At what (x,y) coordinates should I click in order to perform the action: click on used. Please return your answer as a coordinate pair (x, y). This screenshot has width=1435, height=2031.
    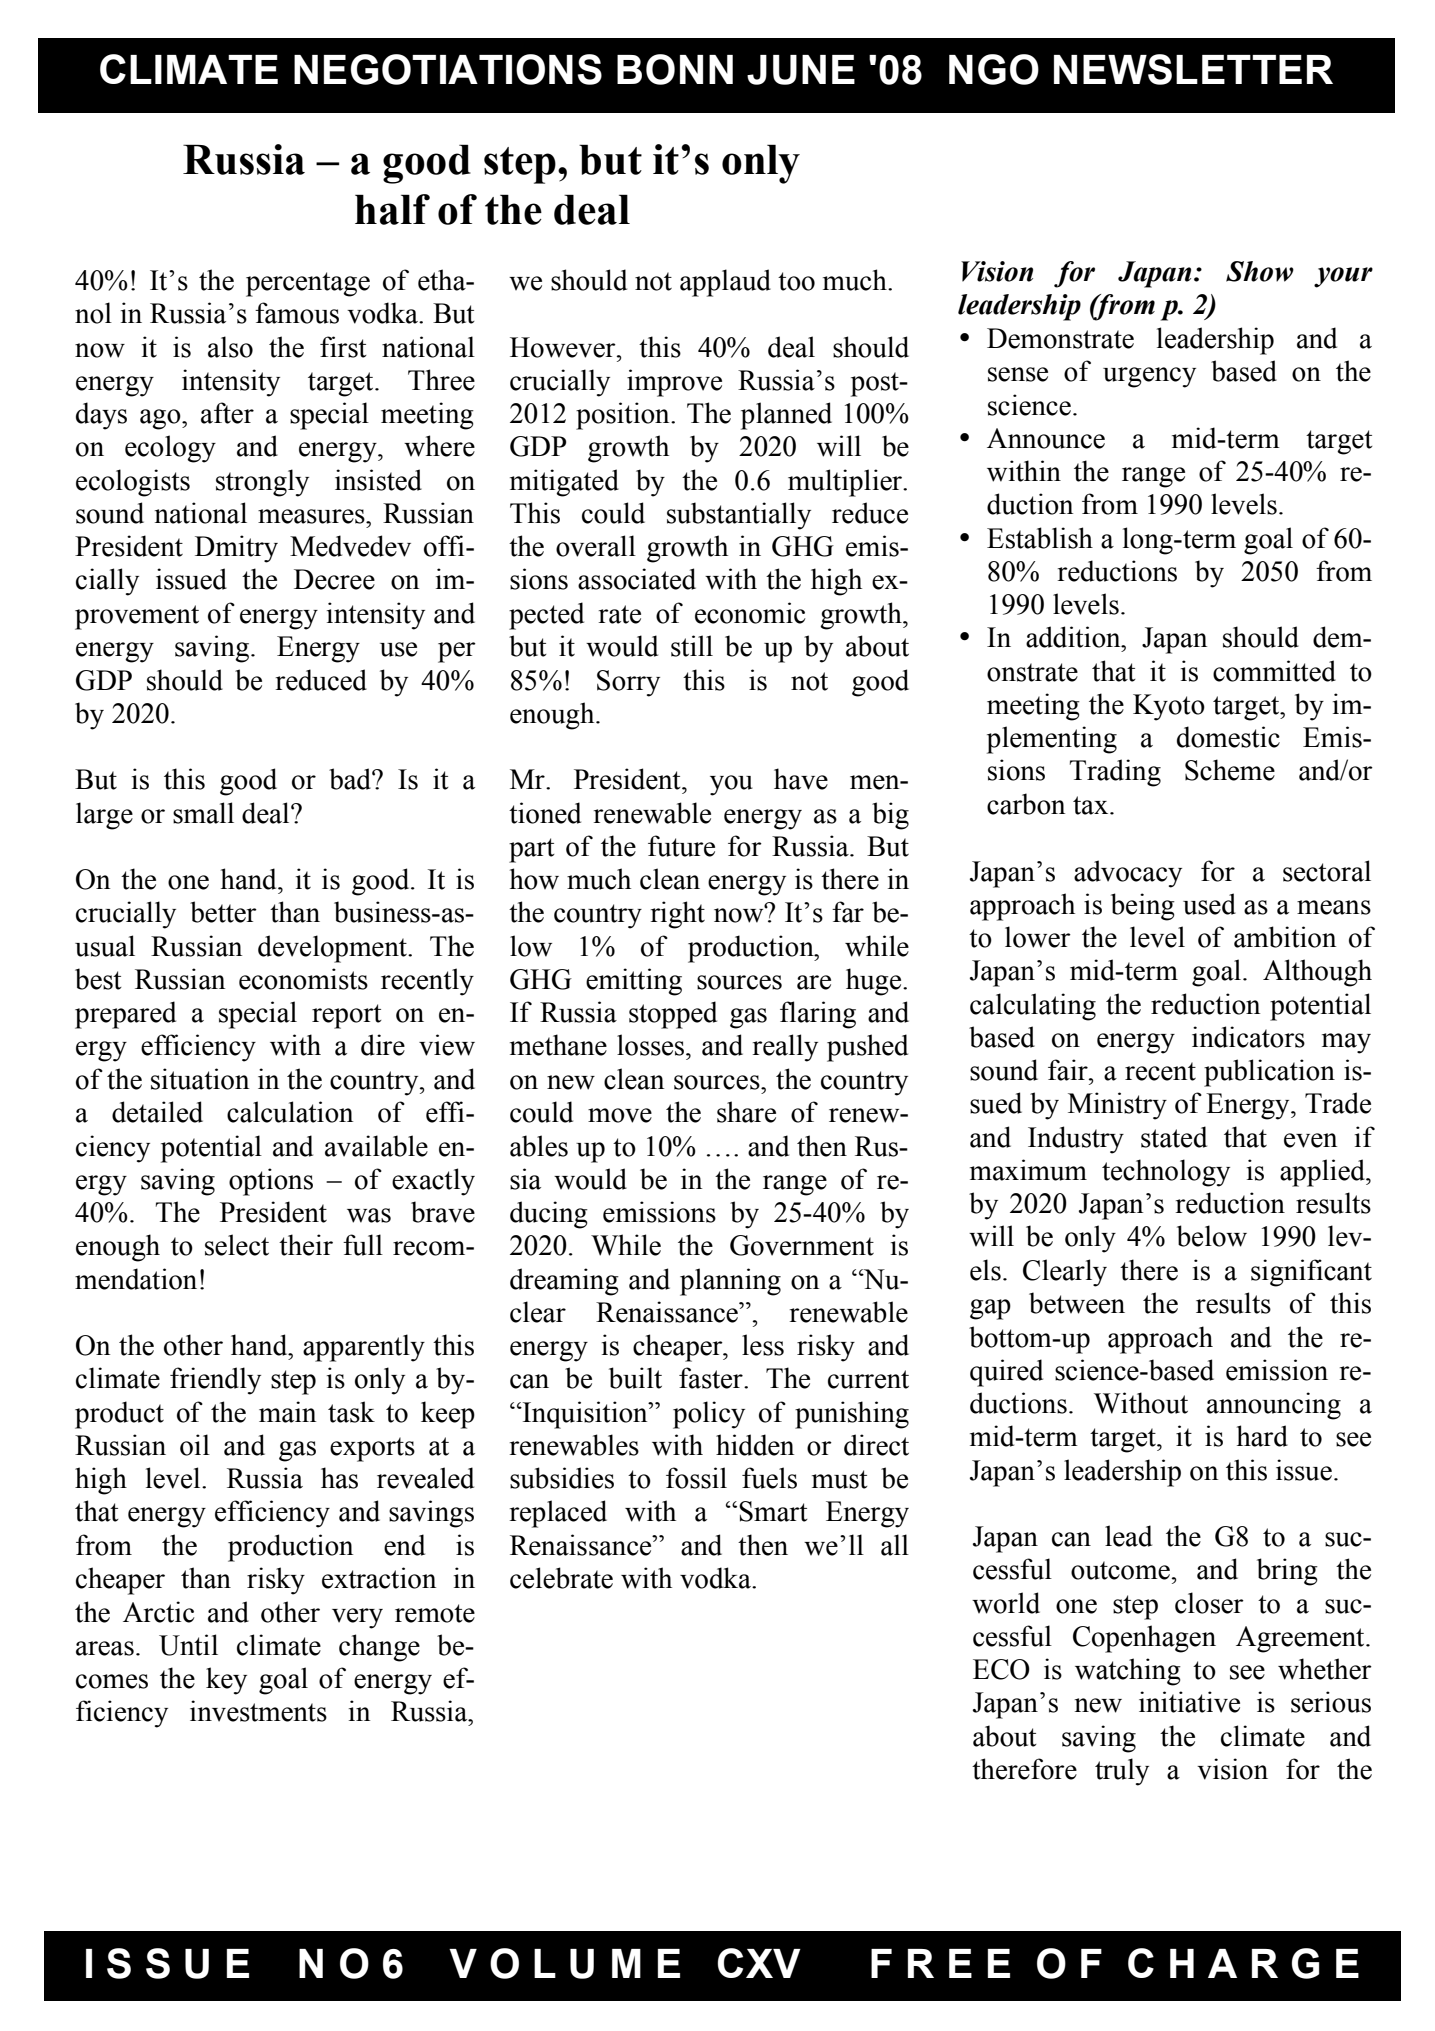
    Looking at the image, I should click on (1209, 904).
